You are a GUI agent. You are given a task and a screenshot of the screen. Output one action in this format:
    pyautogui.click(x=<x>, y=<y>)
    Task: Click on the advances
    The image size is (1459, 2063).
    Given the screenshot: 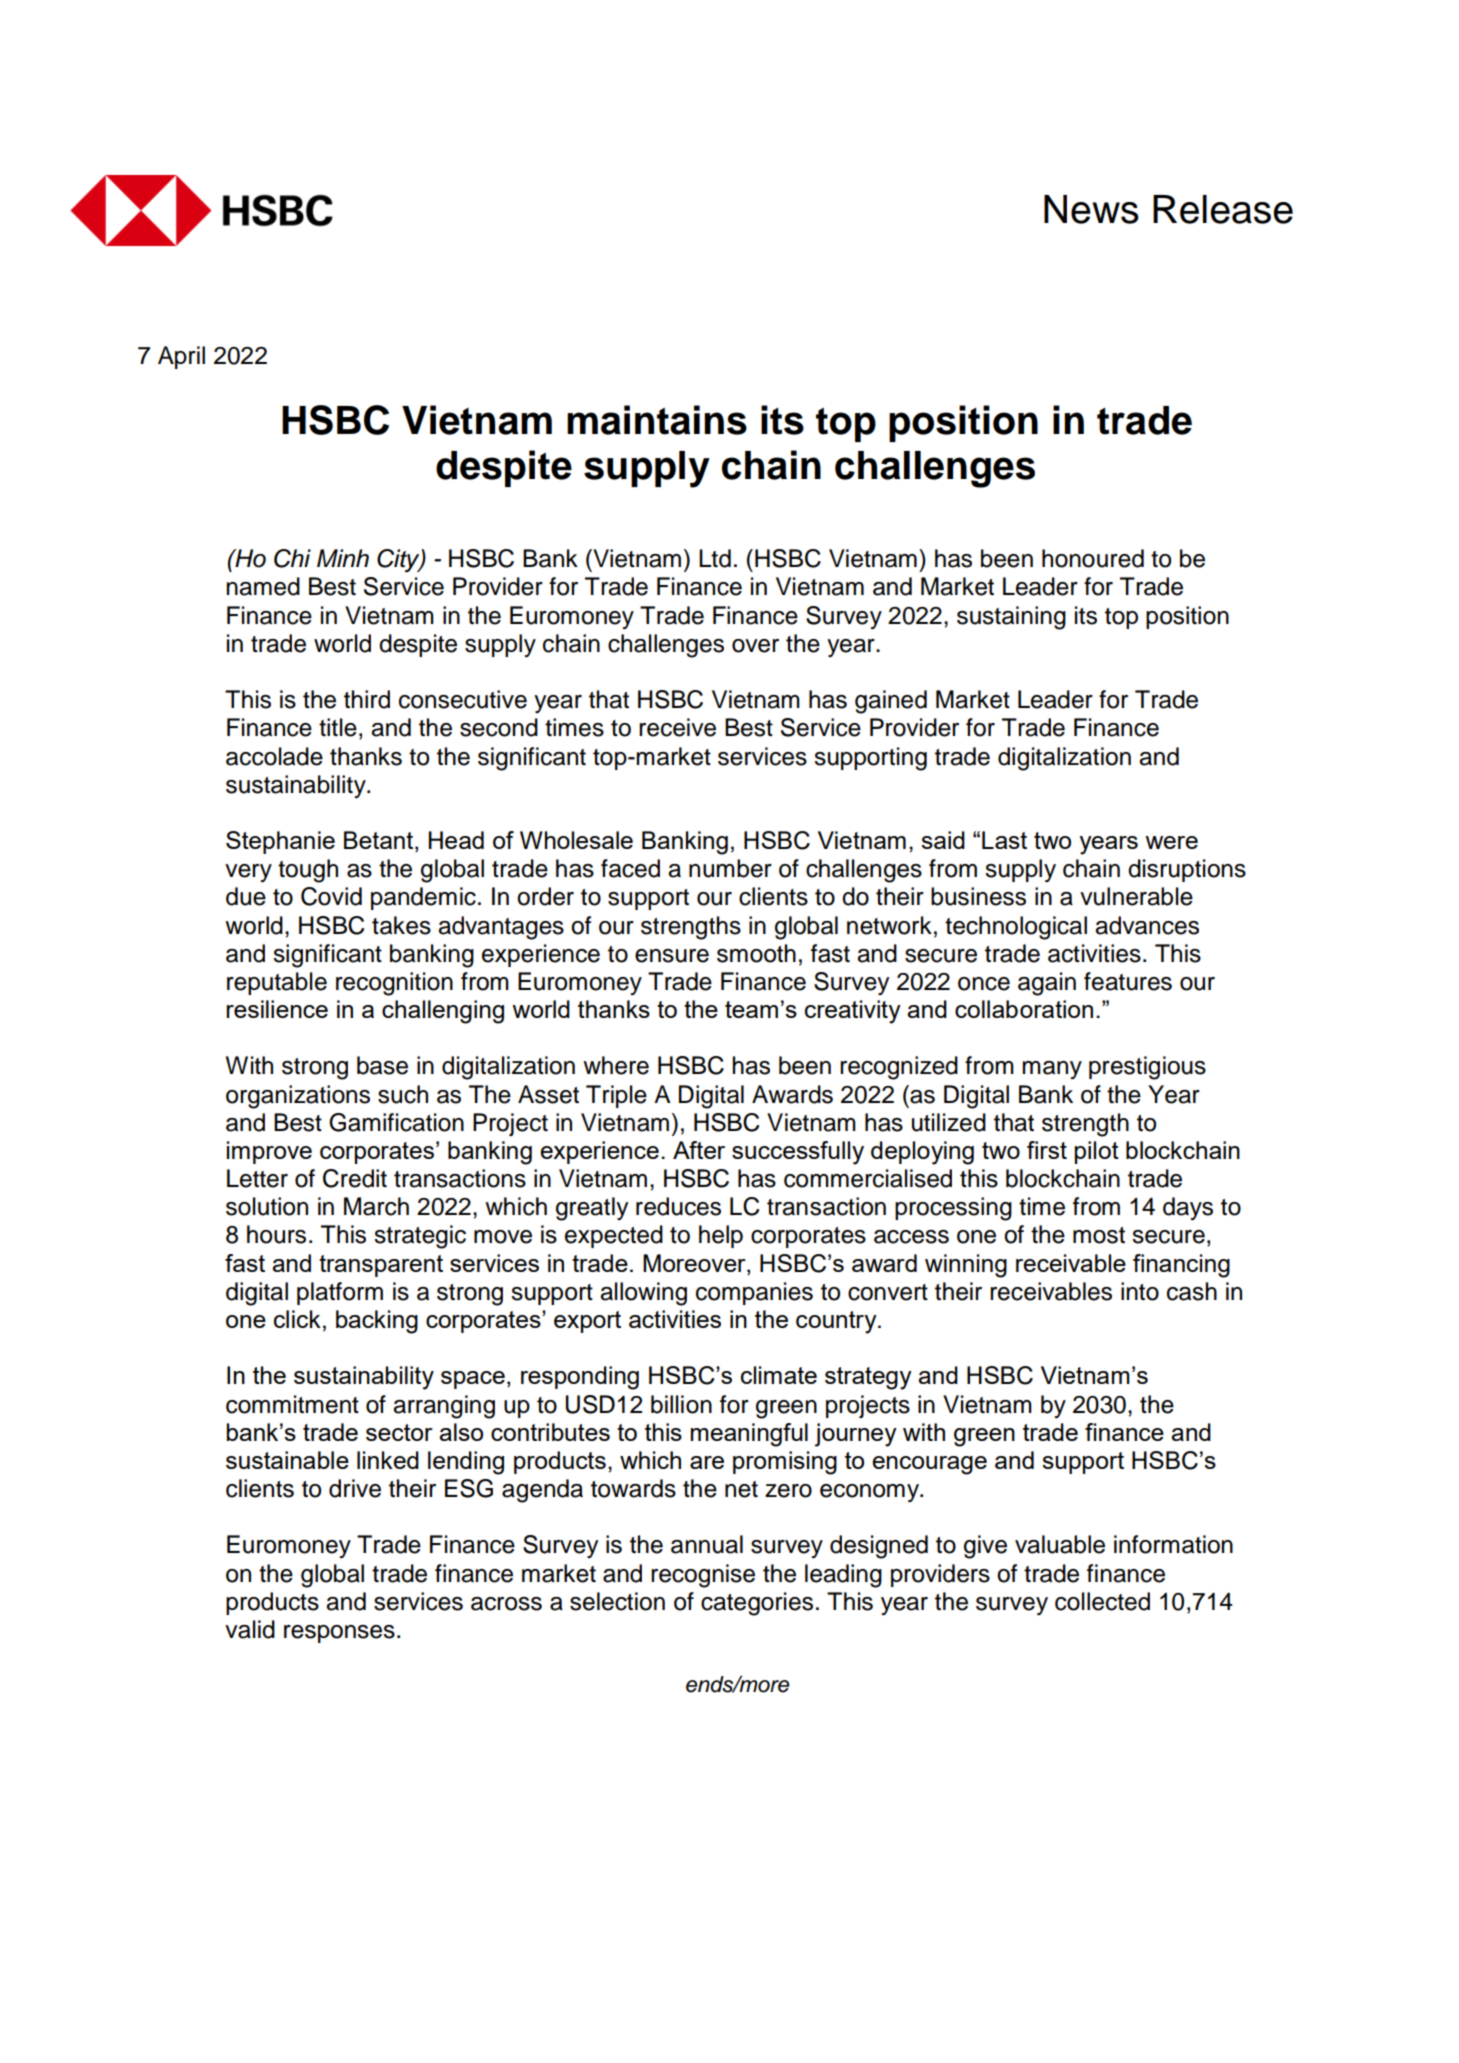 What is the action you would take?
    pyautogui.click(x=1147, y=925)
